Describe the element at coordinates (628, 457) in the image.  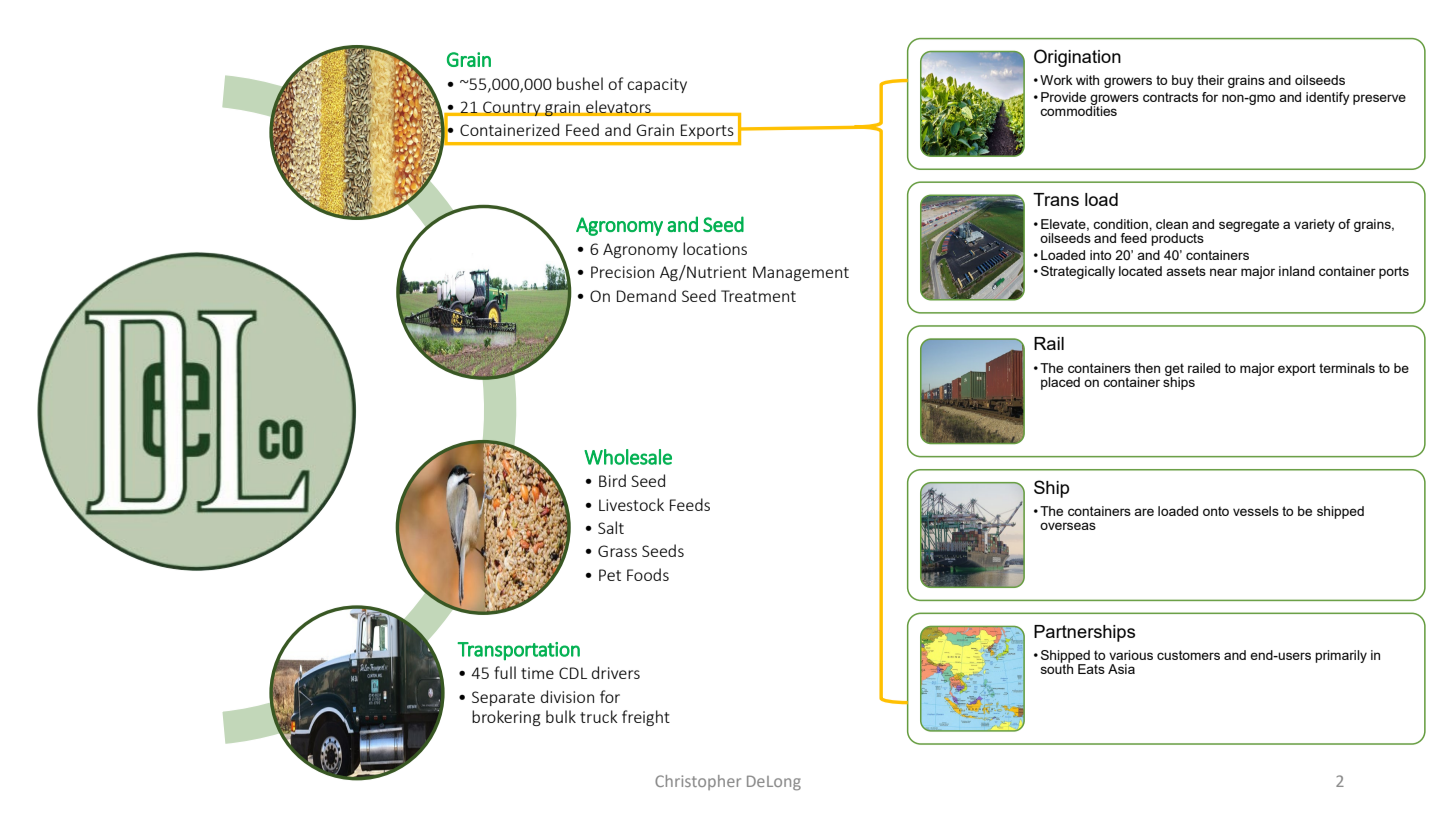
I see `Wholesale` at that location.
